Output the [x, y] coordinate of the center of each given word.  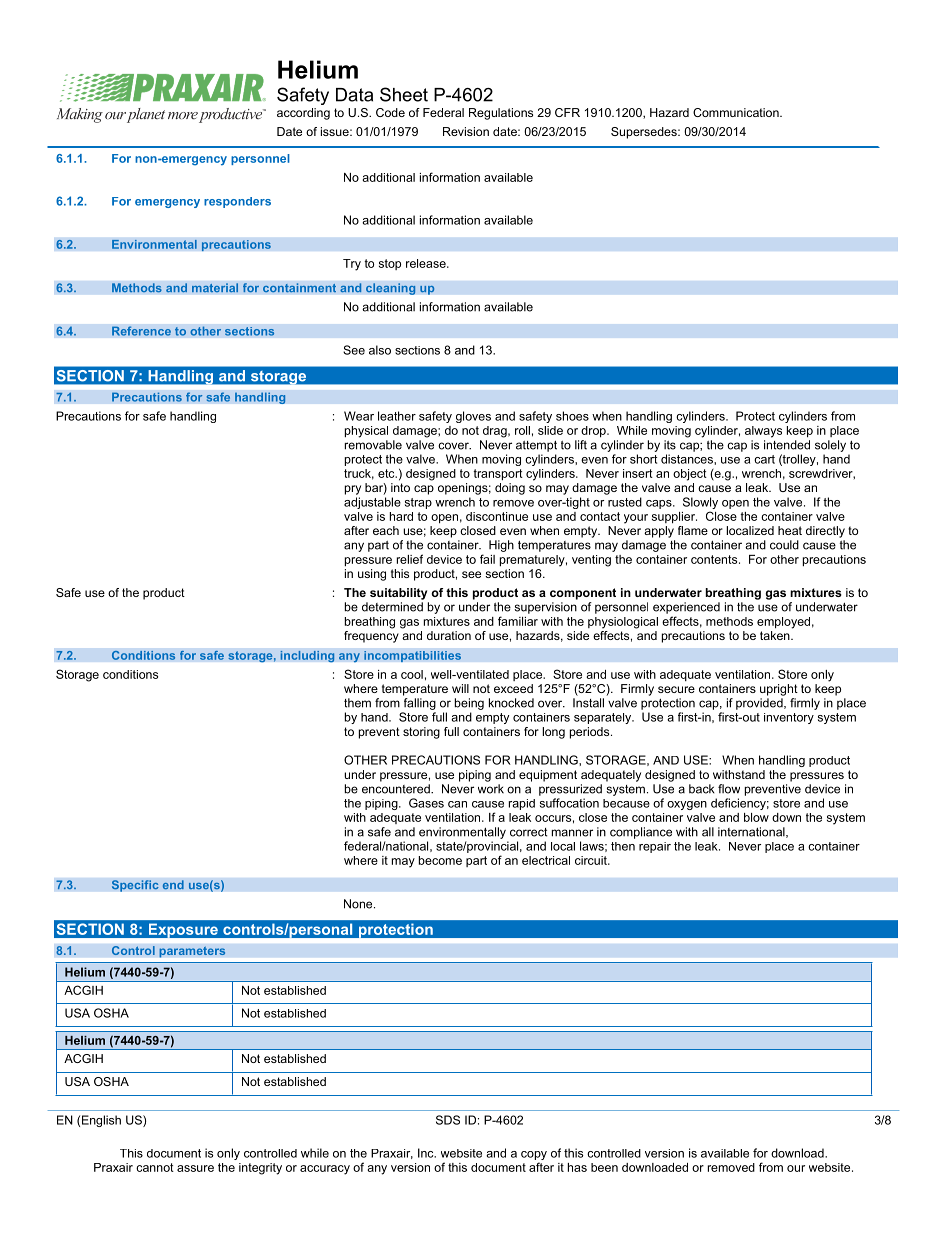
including [307, 656]
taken [776, 635]
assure [195, 1168]
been [604, 1167]
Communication [737, 112]
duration [449, 635]
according [303, 114]
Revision [466, 131]
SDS [448, 1120]
